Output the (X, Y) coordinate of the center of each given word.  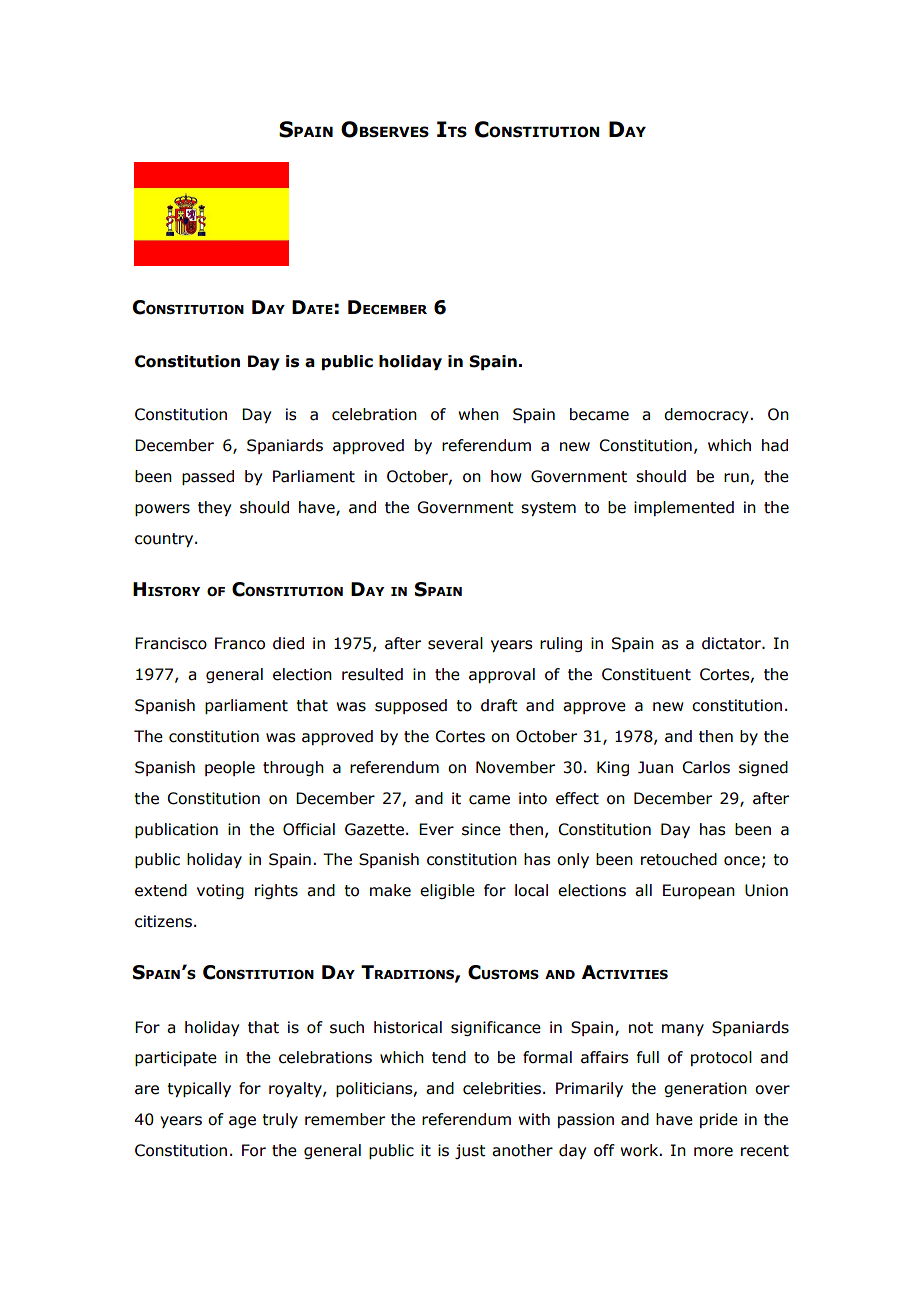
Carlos (706, 767)
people (230, 768)
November (515, 767)
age (242, 1122)
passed (208, 477)
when (478, 414)
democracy (707, 415)
